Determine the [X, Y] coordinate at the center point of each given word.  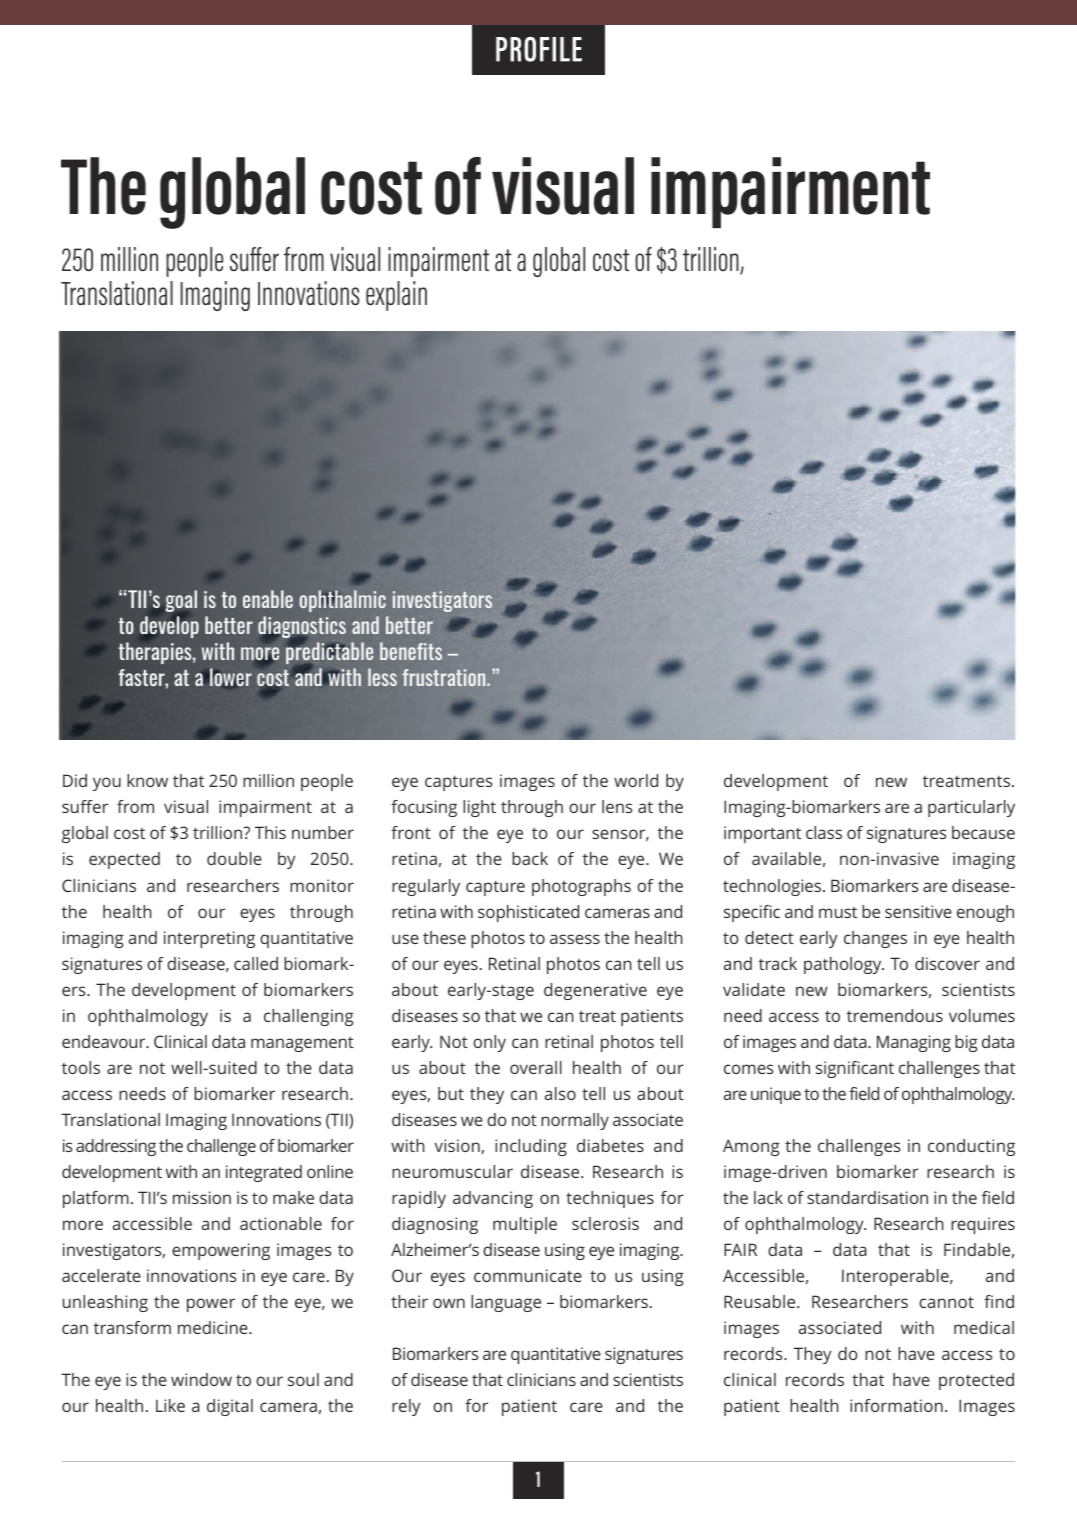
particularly [971, 808]
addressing [116, 1147]
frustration [445, 677]
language [506, 1303]
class [824, 832]
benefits [411, 651]
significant [855, 1069]
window [201, 1379]
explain [396, 296]
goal [181, 601]
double [234, 858]
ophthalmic [343, 601]
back [530, 858]
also [560, 1093]
